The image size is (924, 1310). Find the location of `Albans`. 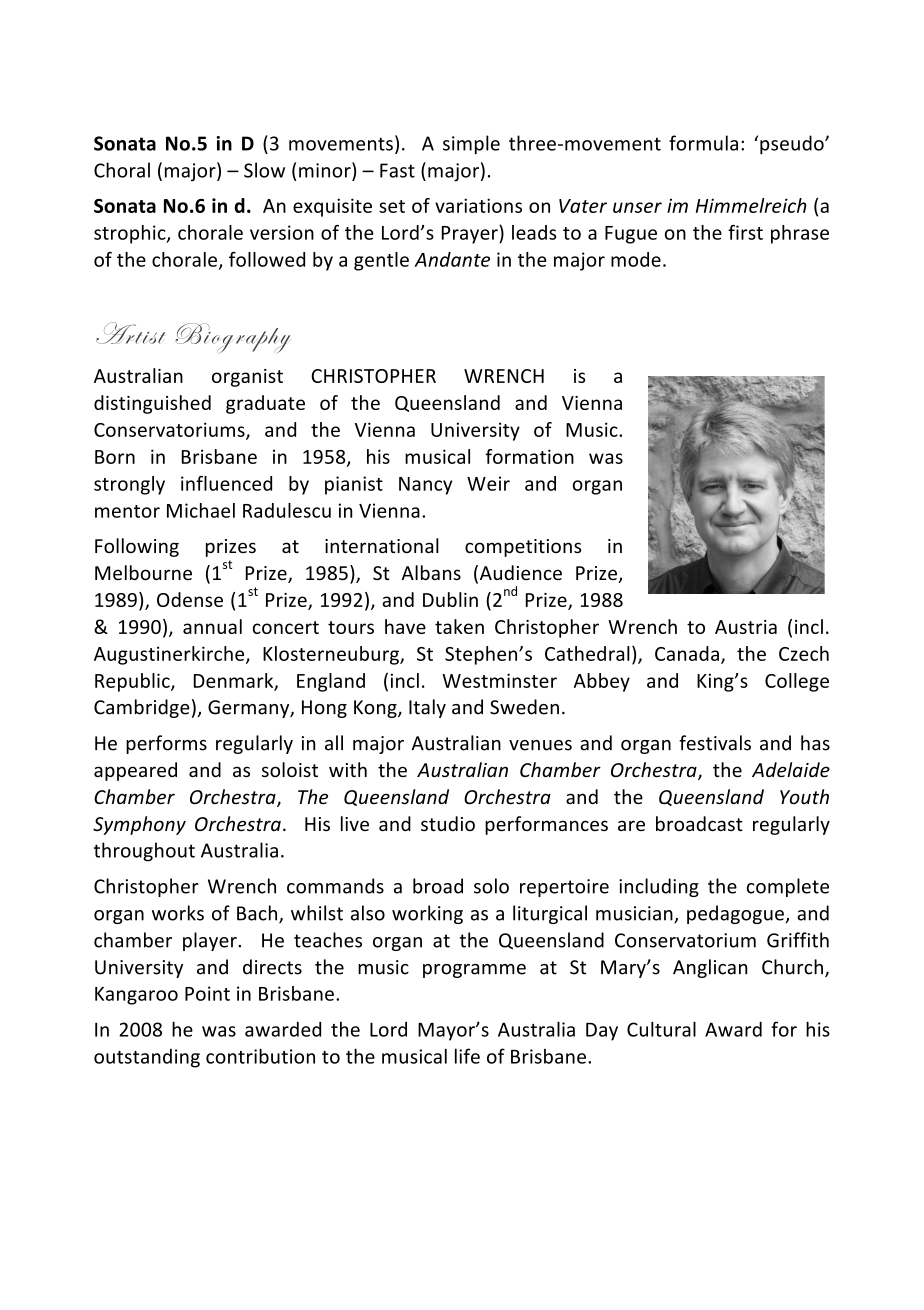

Albans is located at coordinates (431, 572).
